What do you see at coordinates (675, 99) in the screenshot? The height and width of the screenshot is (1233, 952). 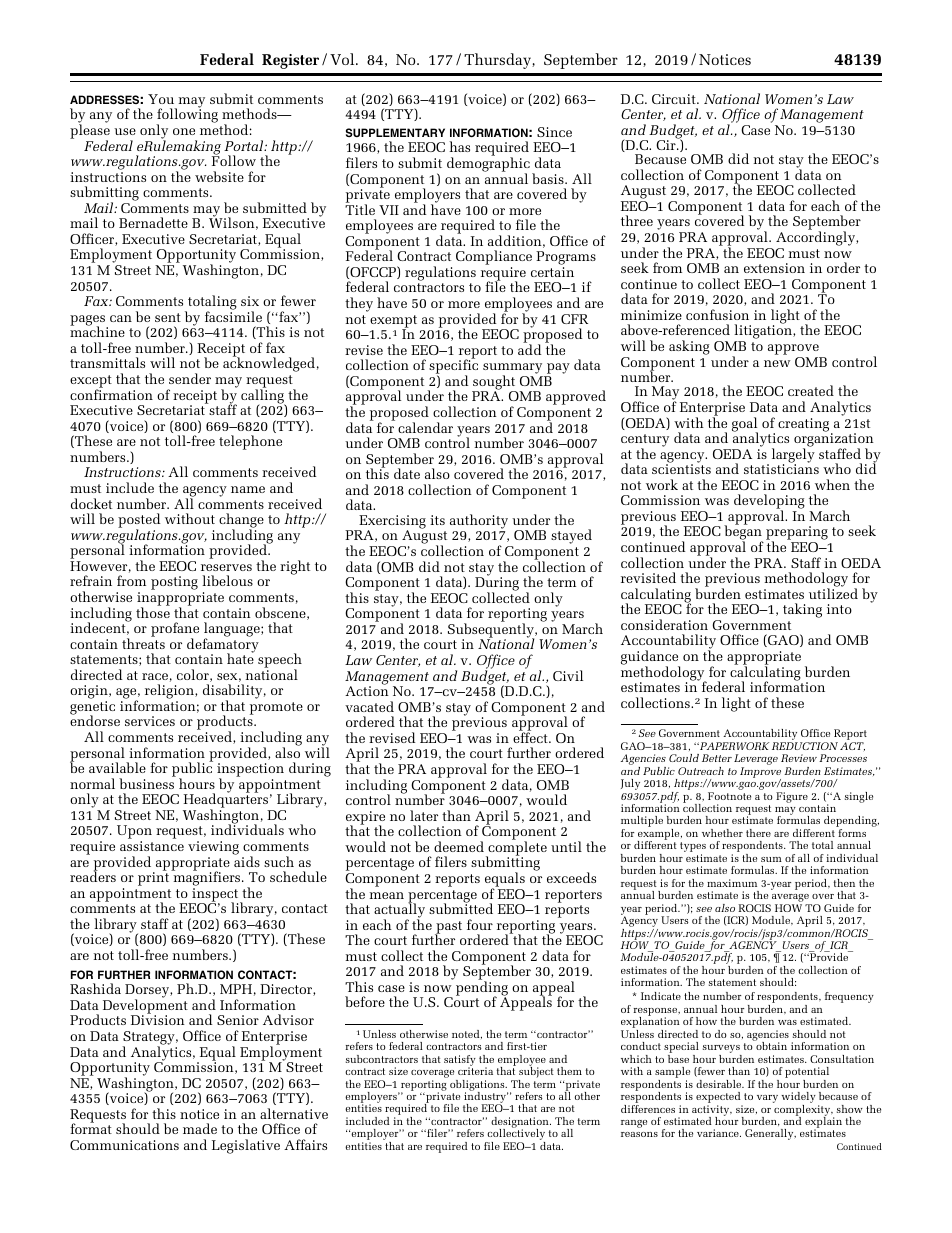 I see `Circuit` at bounding box center [675, 99].
